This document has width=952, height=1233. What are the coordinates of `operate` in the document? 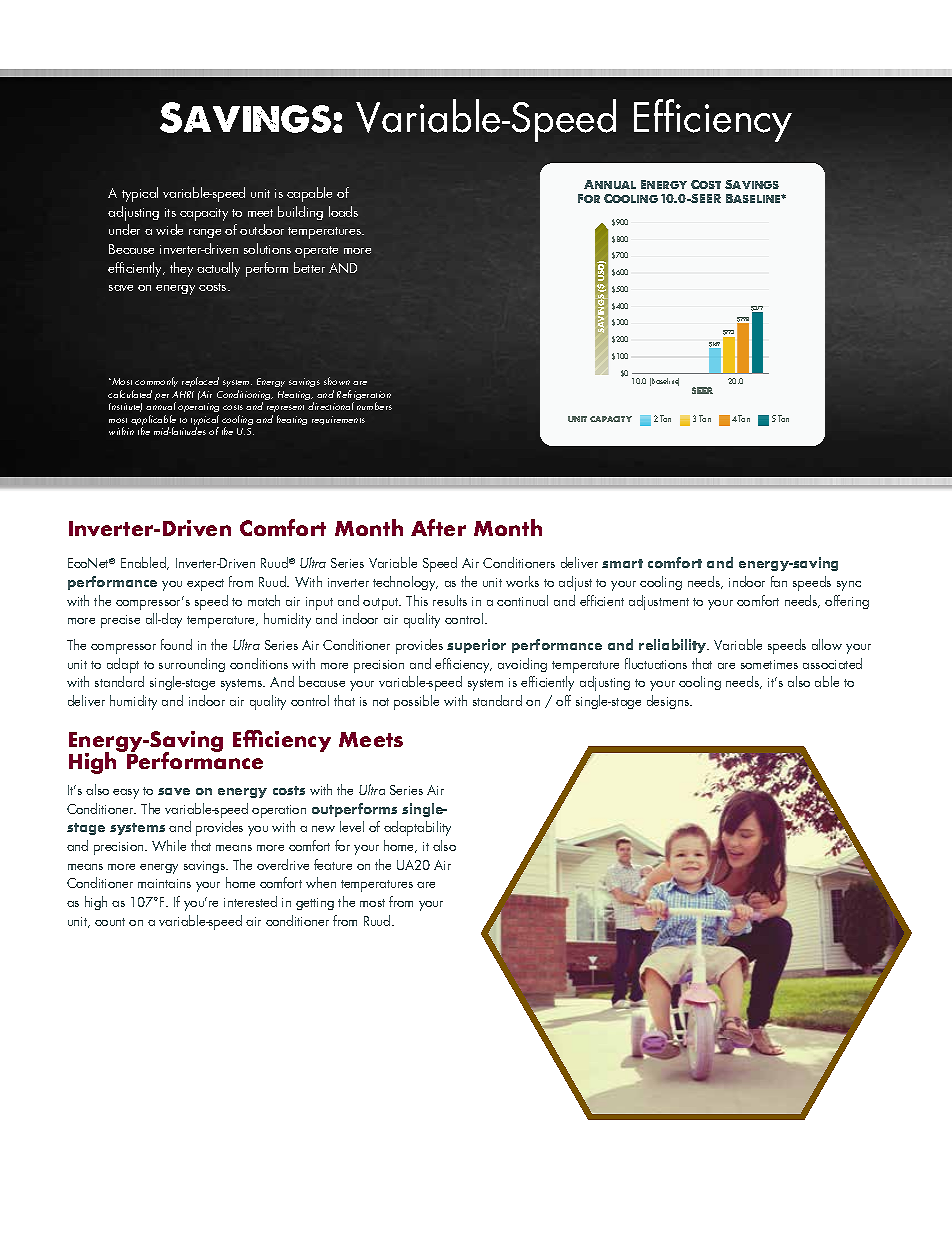 It's located at (316, 252).
